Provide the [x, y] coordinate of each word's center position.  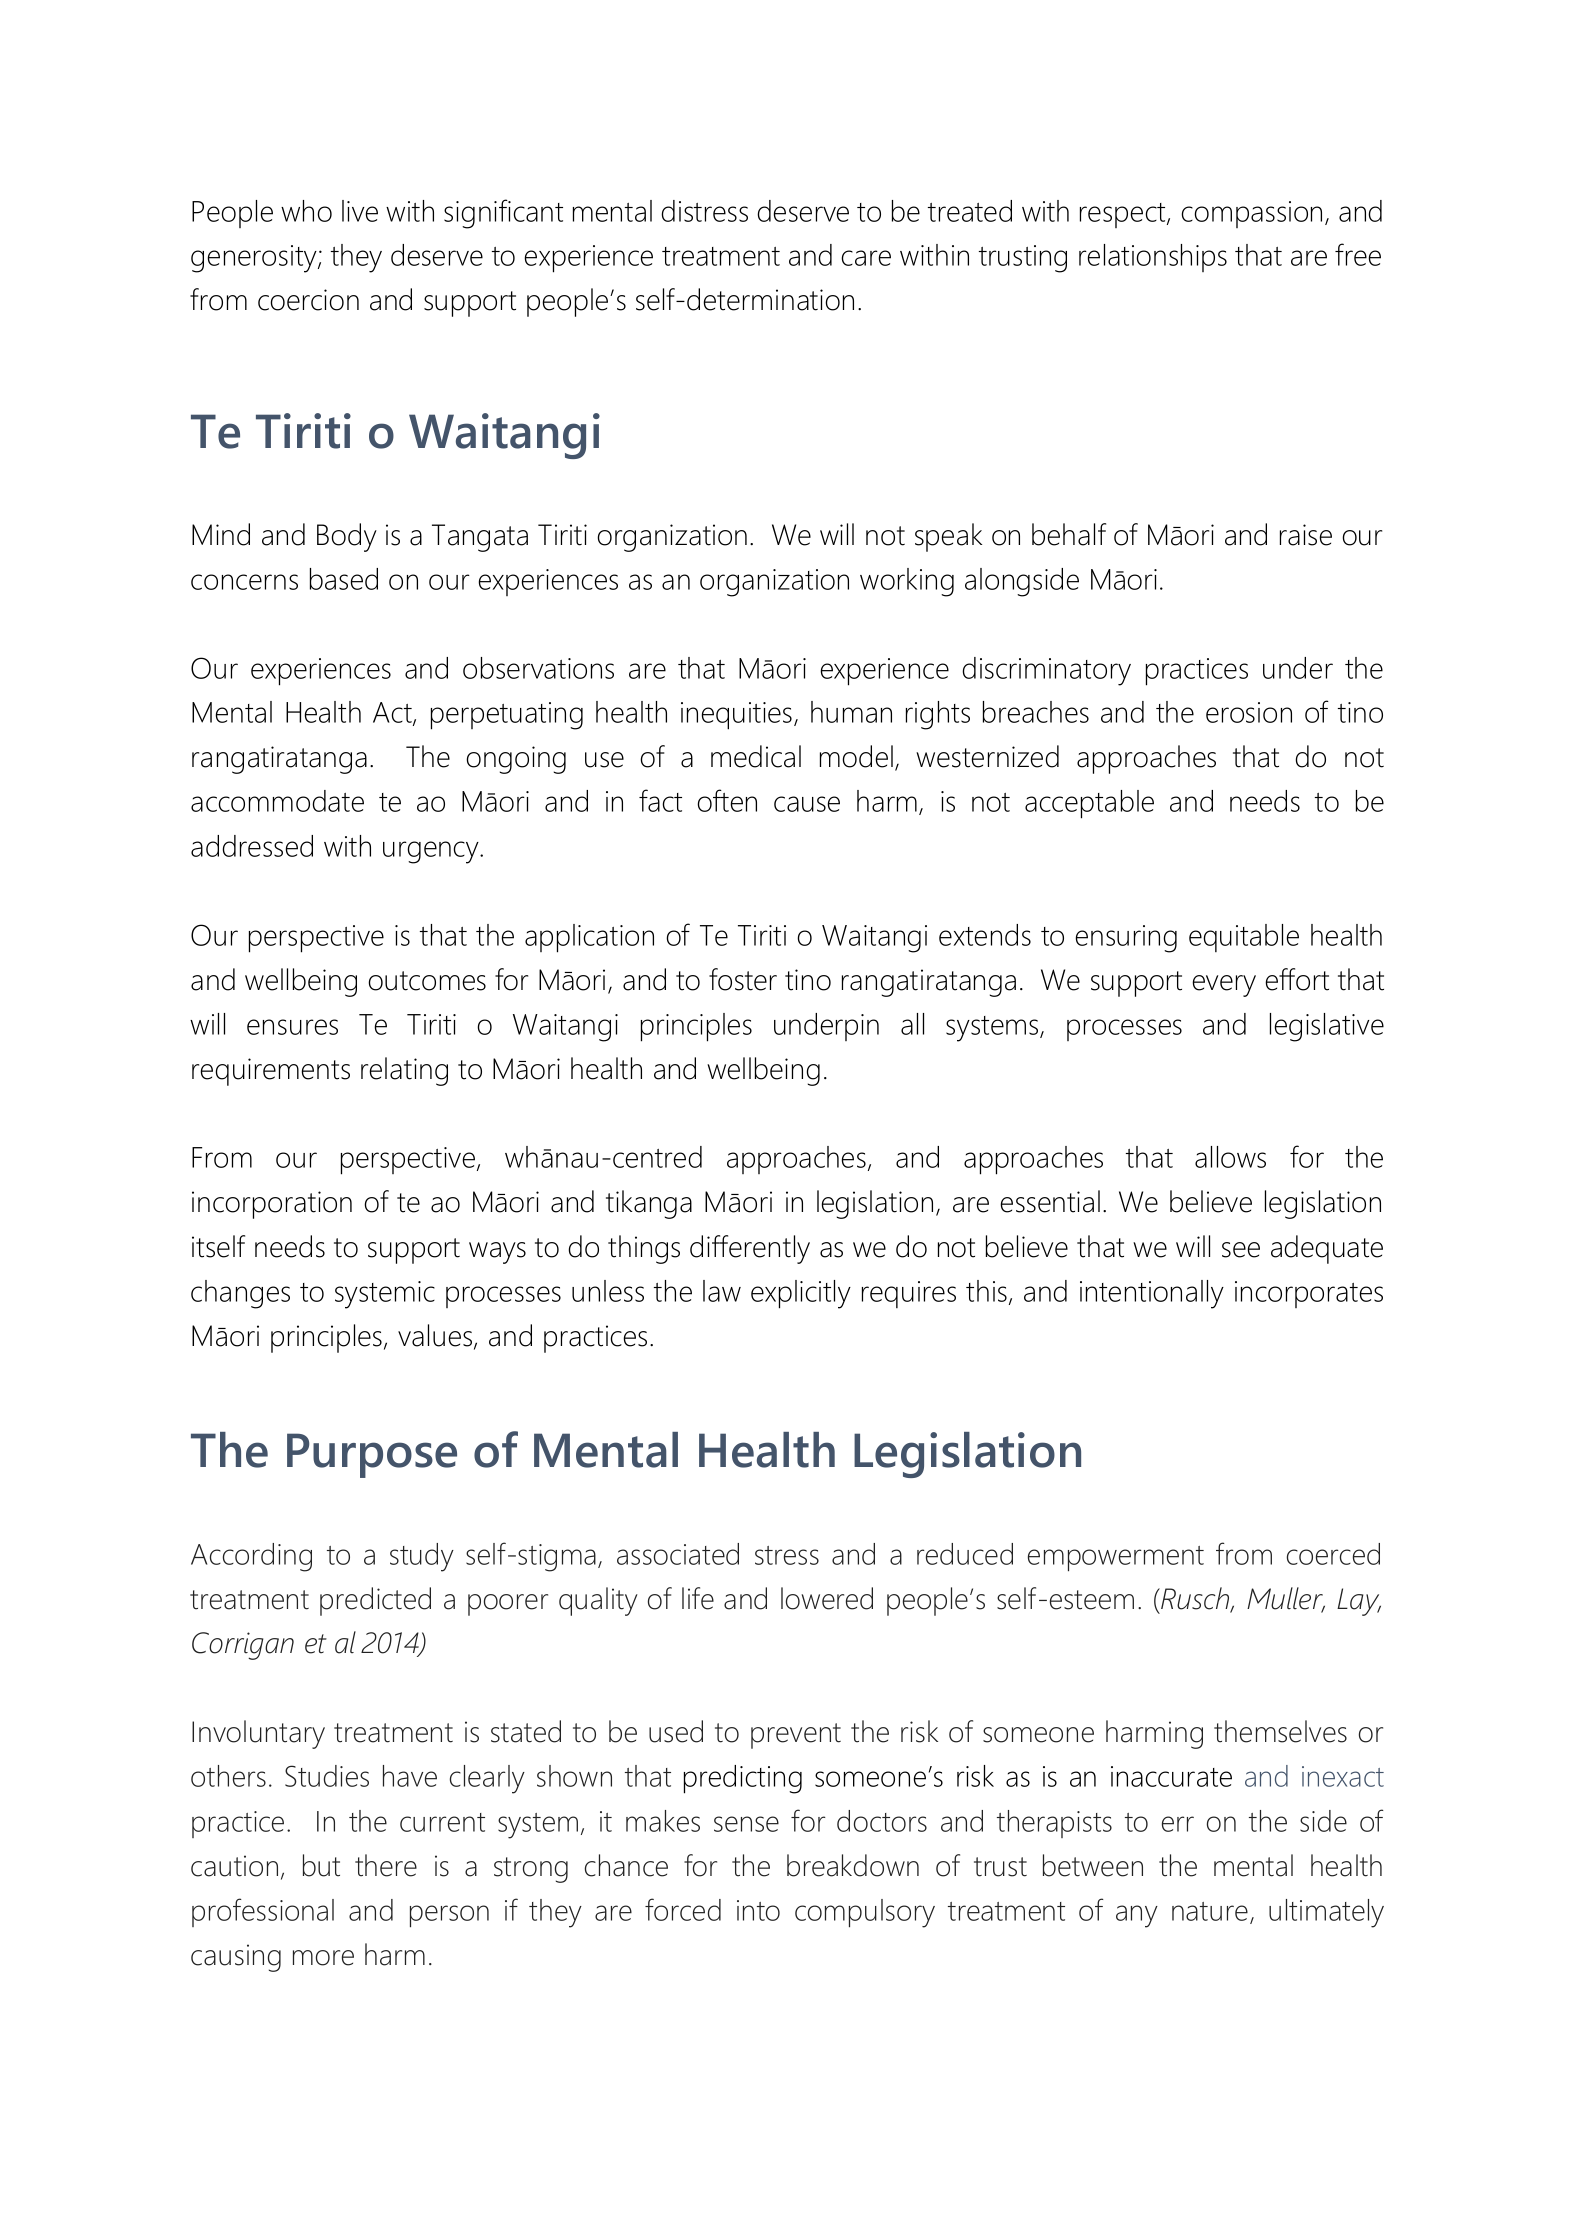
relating [404, 1071]
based [344, 579]
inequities [736, 716]
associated [678, 1554]
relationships [1153, 258]
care [866, 258]
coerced [1333, 1554]
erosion [1249, 712]
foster [743, 979]
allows [1230, 1157]
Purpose [372, 1455]
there [386, 1865]
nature [1210, 1911]
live [360, 211]
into [758, 1910]
